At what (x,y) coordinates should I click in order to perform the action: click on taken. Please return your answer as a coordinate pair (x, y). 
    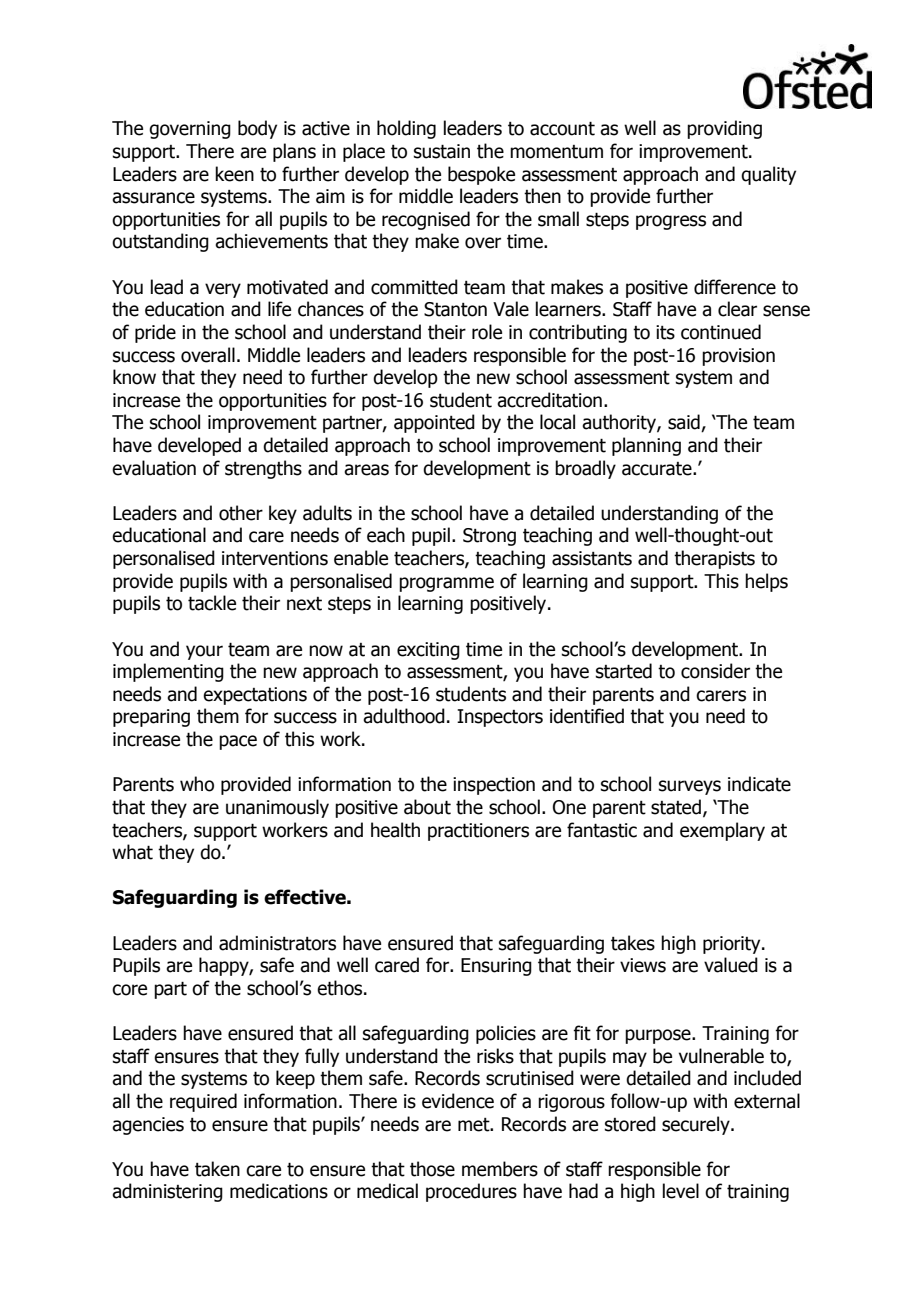
    Looking at the image, I should click on (217, 1169).
